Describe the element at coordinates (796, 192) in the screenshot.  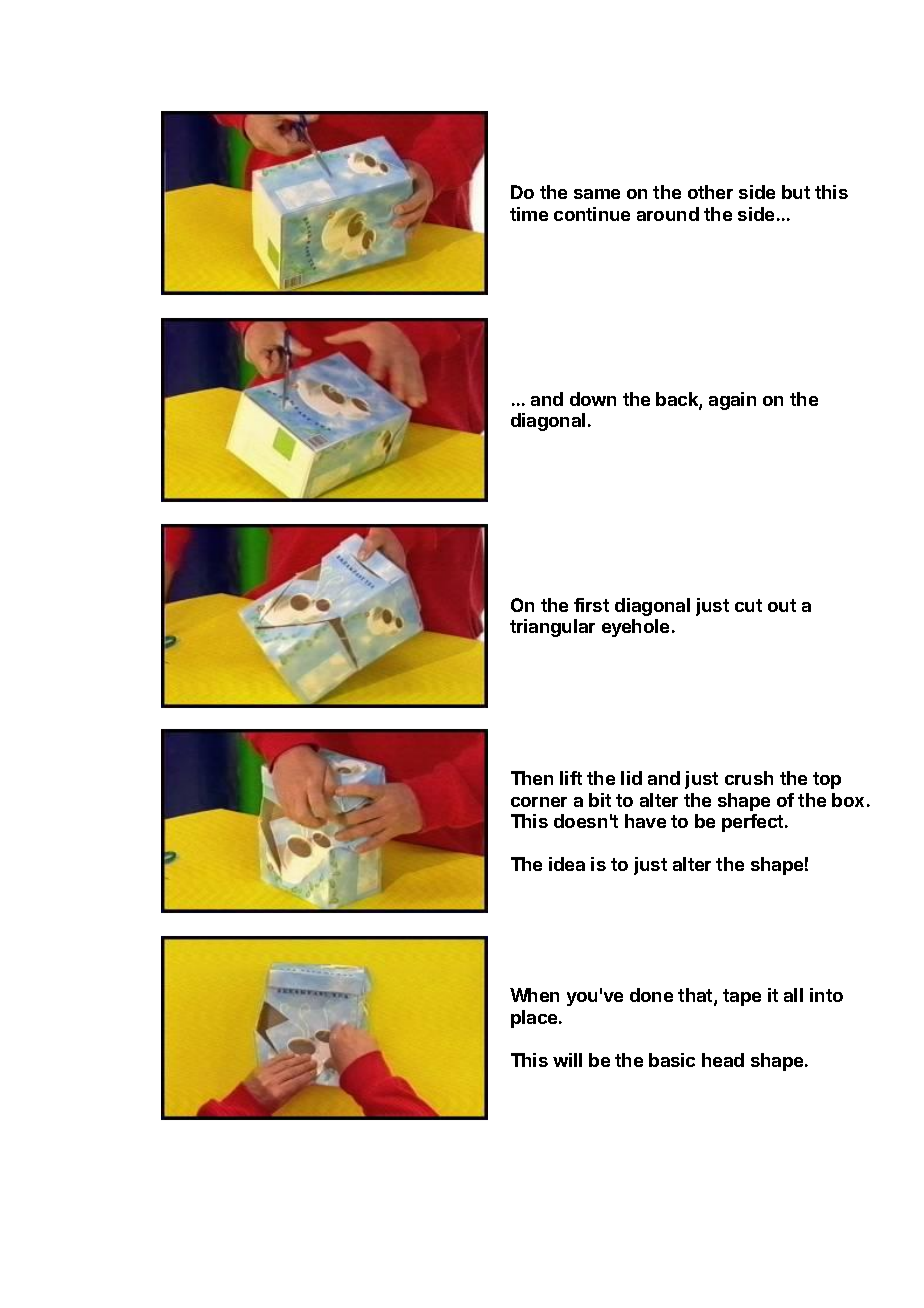
I see `but` at that location.
